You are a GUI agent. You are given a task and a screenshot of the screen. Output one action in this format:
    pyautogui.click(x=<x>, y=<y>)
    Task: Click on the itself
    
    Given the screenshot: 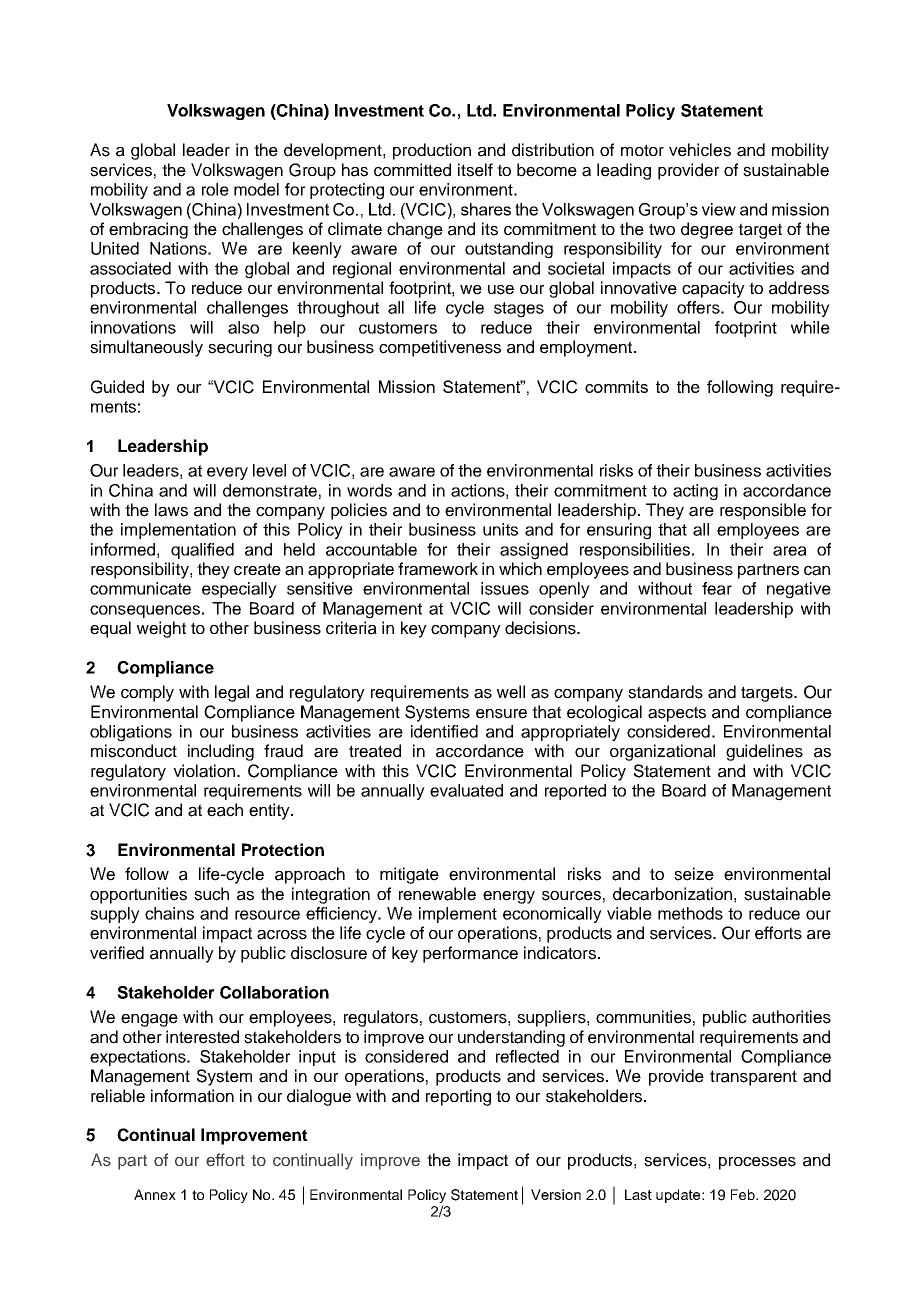 What is the action you would take?
    pyautogui.click(x=475, y=170)
